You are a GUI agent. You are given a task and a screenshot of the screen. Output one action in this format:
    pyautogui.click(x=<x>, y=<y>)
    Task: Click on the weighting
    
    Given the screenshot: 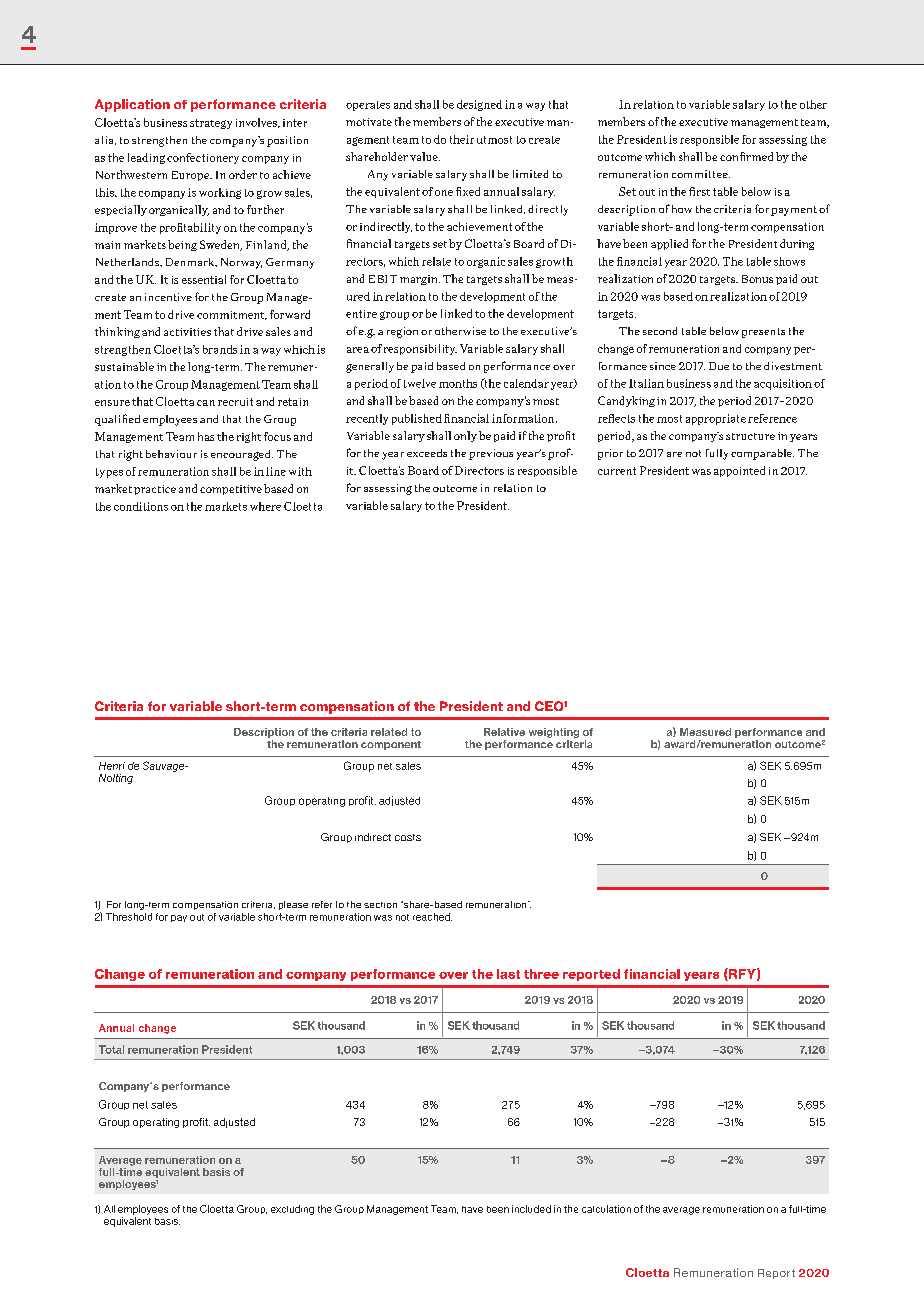 What is the action you would take?
    pyautogui.click(x=554, y=734)
